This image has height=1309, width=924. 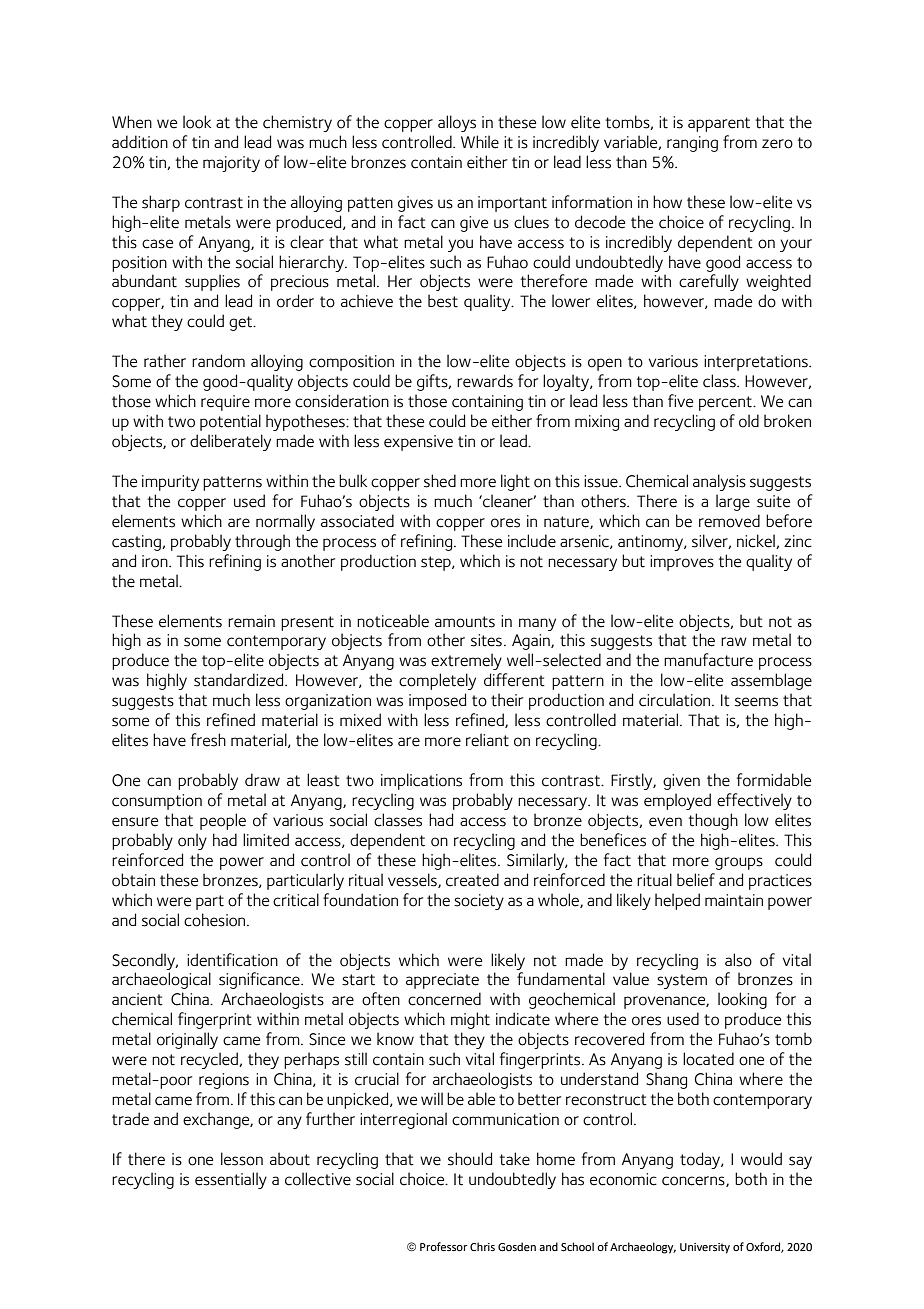 What do you see at coordinates (692, 144) in the image?
I see `ranging` at bounding box center [692, 144].
